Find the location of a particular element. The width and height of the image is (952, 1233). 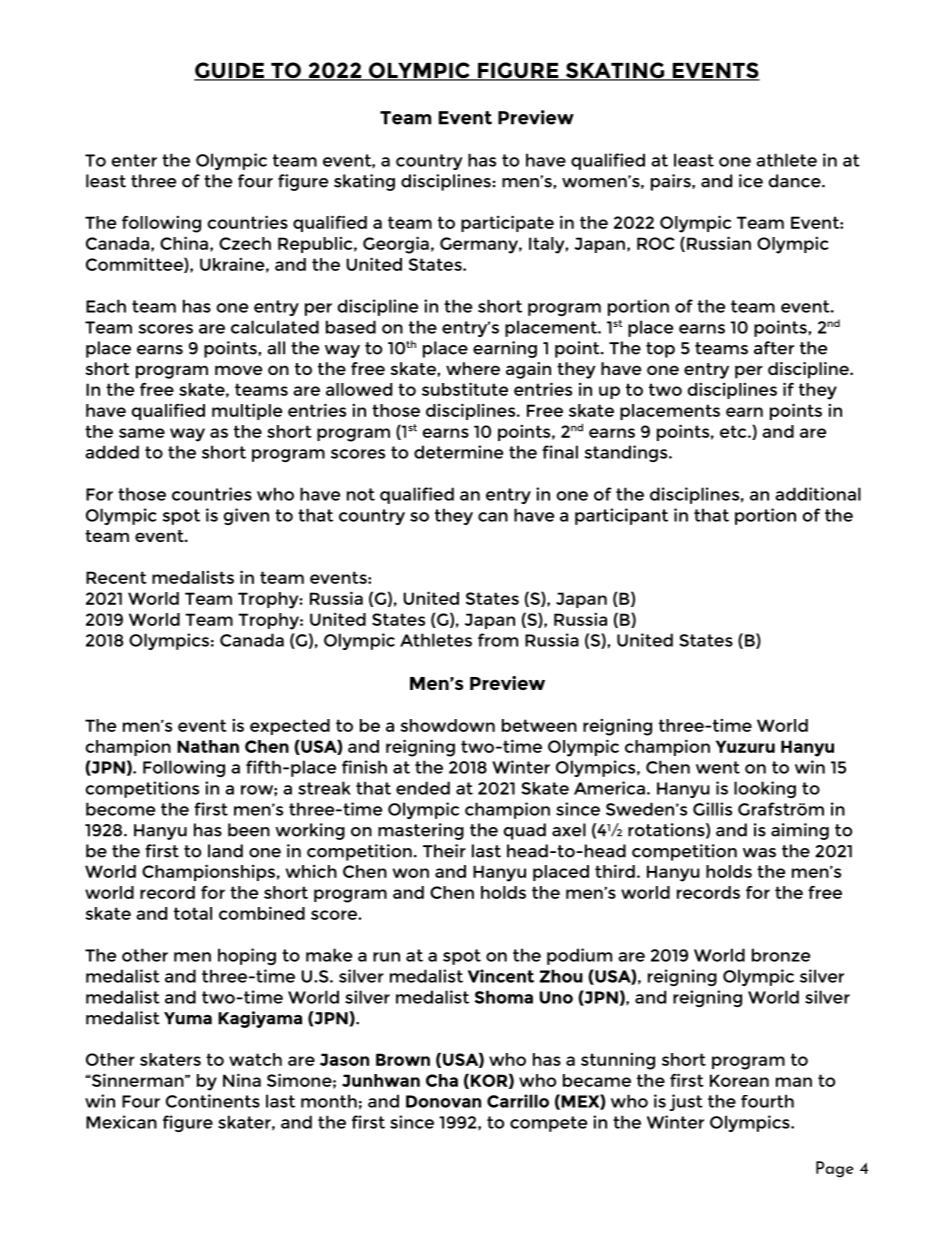

participate is located at coordinates (507, 223).
